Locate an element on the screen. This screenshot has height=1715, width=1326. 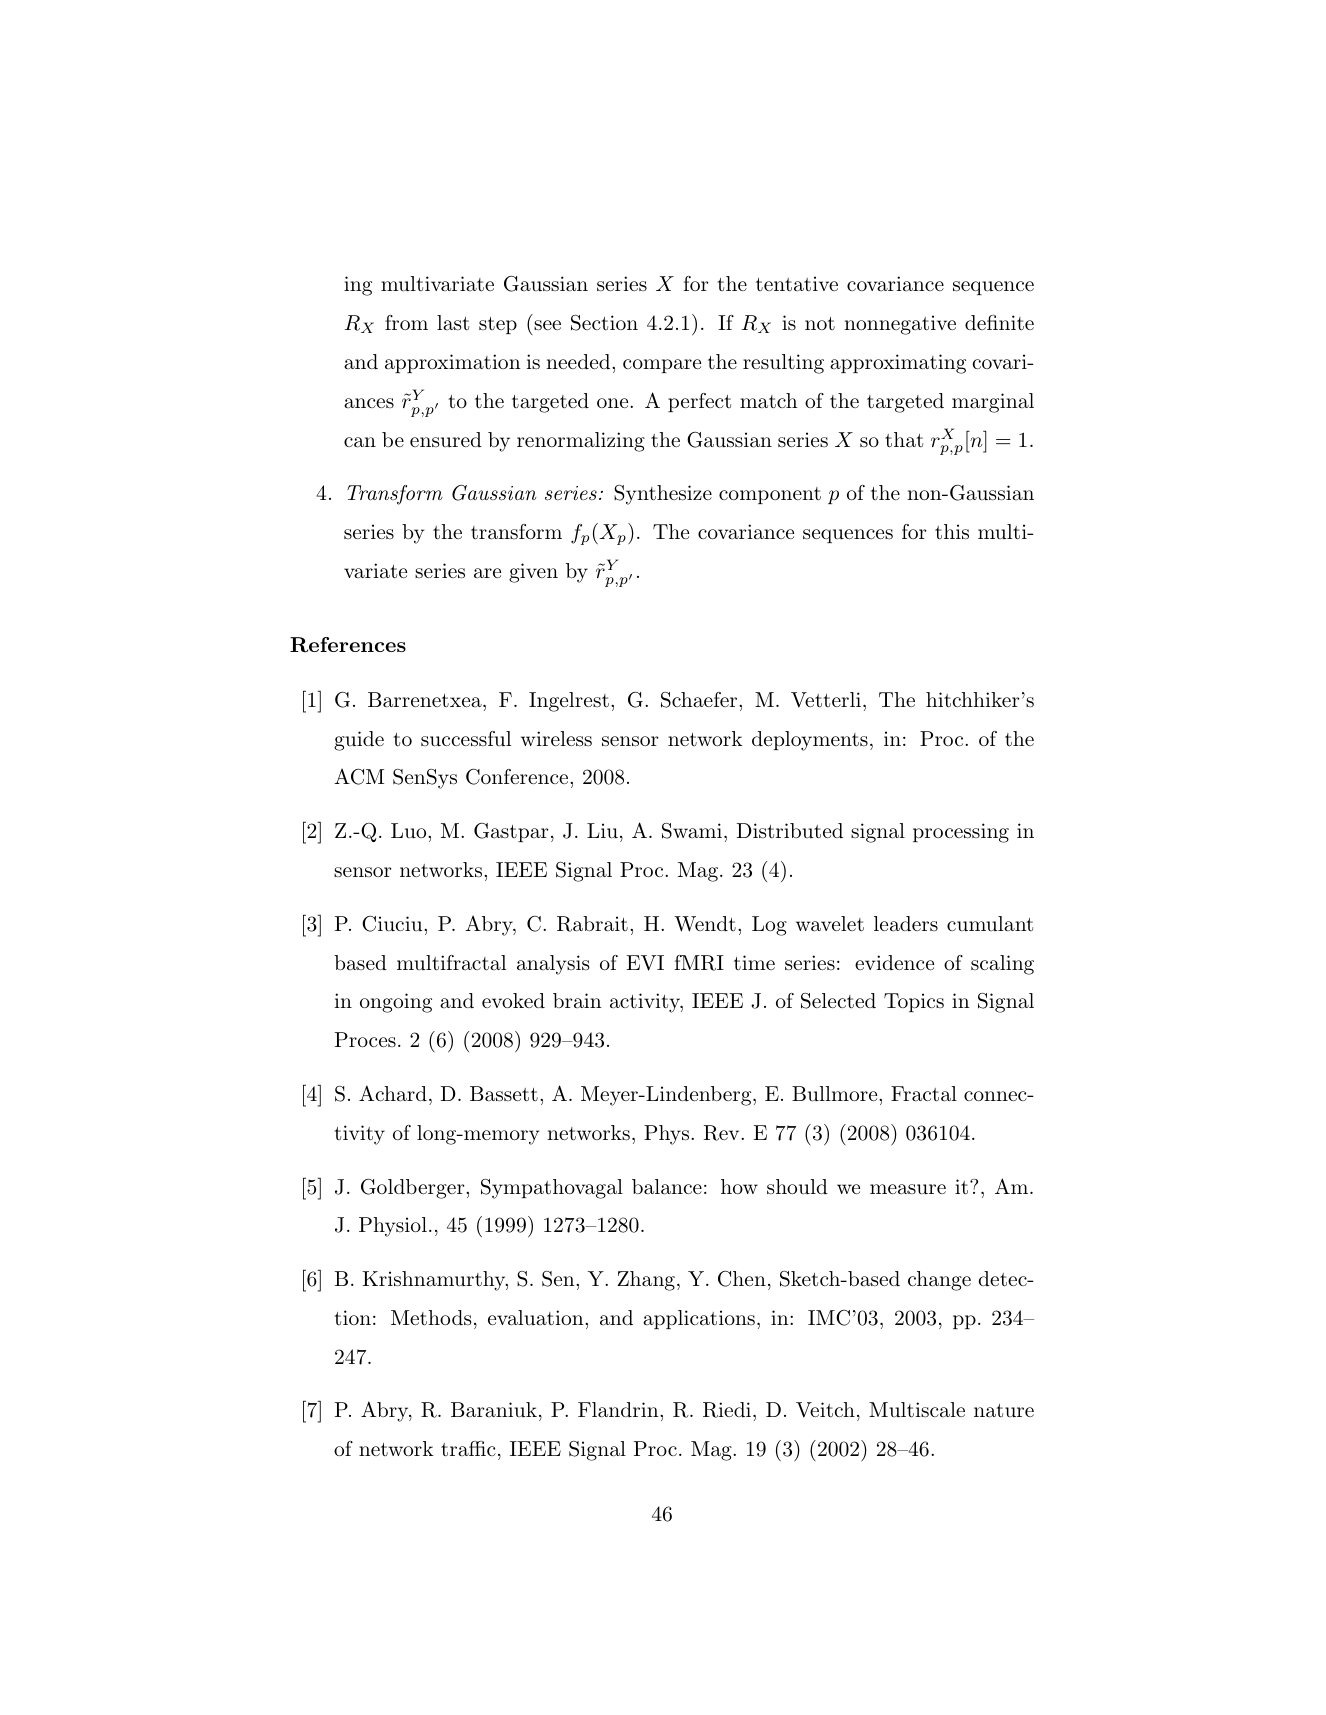
Zhang is located at coordinates (646, 1281).
